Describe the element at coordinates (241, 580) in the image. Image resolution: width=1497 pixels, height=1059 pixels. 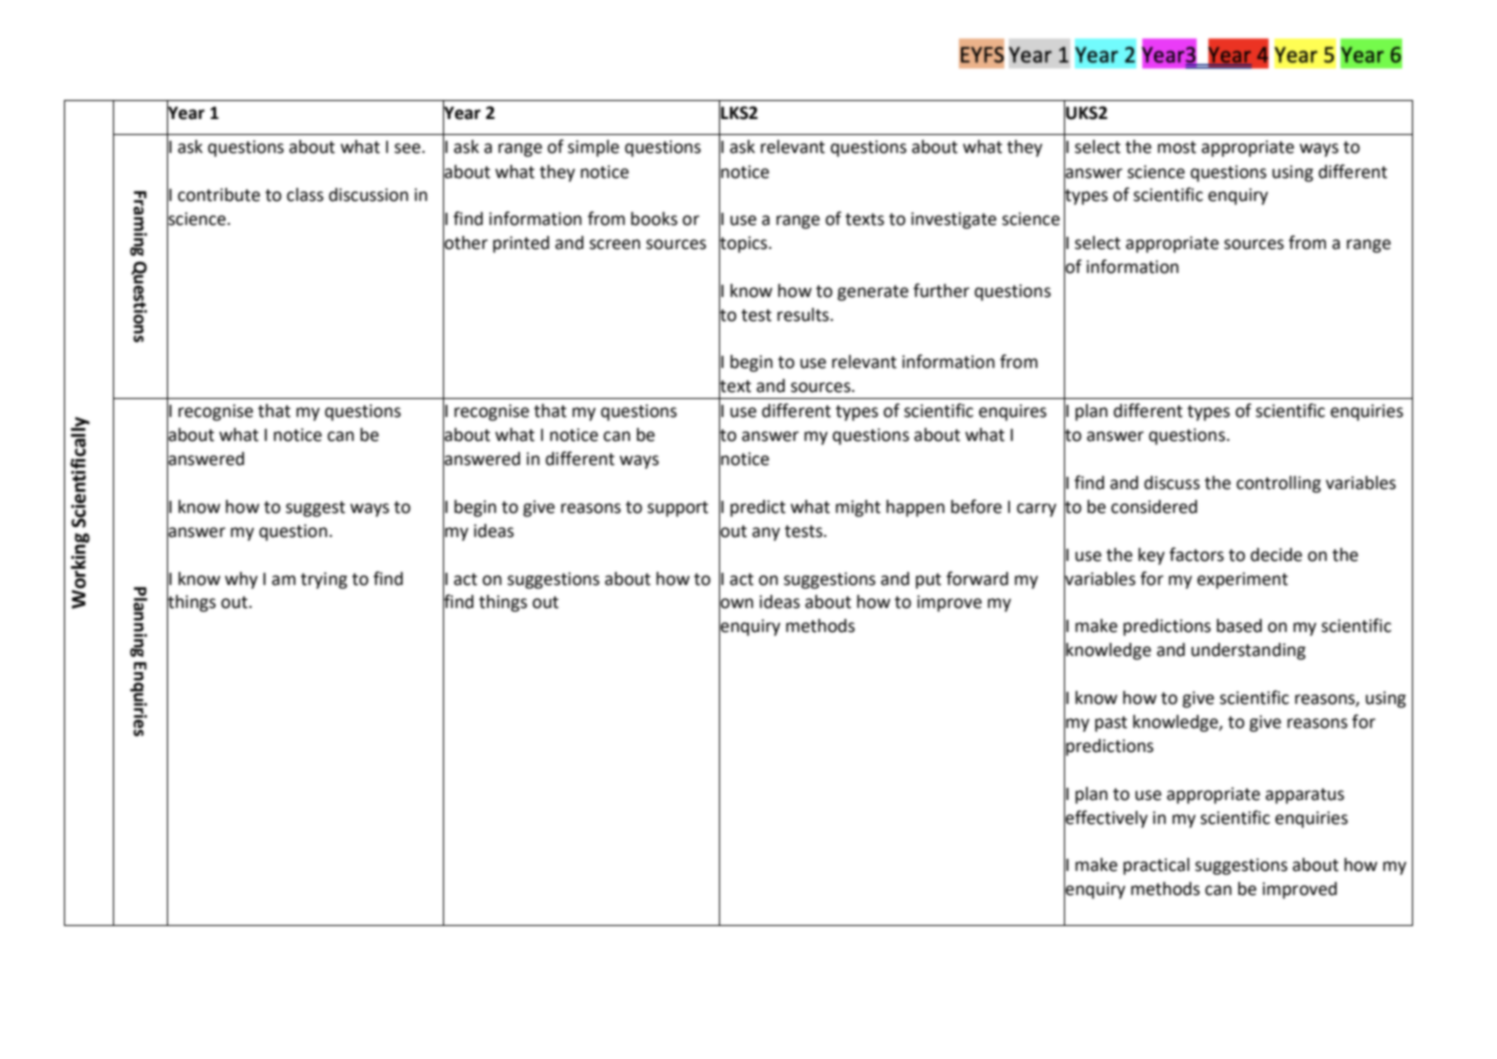
I see `why` at that location.
